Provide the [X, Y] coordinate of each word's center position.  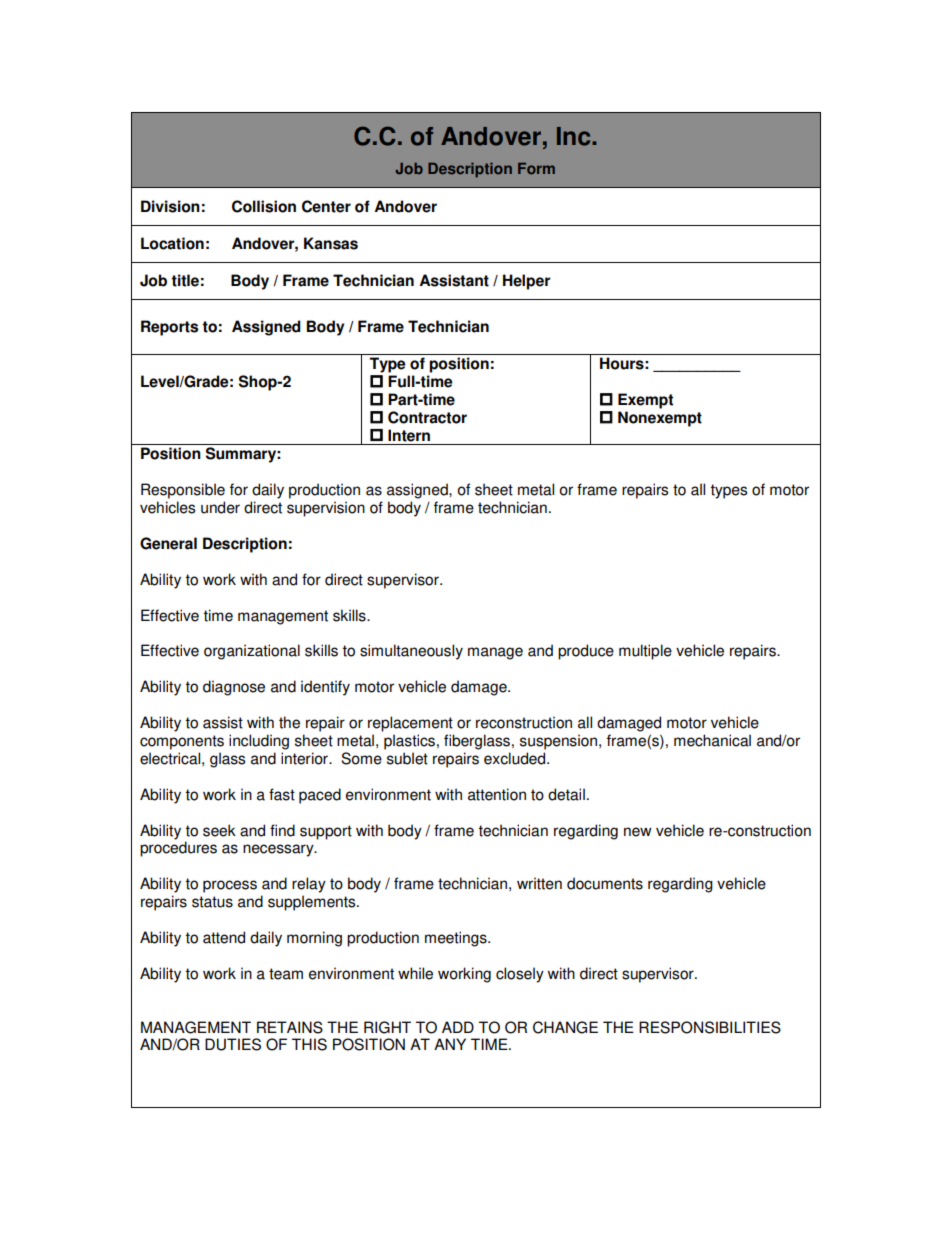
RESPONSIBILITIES [710, 1027]
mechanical [712, 740]
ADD [458, 1027]
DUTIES [233, 1044]
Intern [409, 435]
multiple [645, 652]
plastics [409, 742]
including [259, 742]
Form [536, 169]
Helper [526, 282]
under [220, 507]
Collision [264, 206]
